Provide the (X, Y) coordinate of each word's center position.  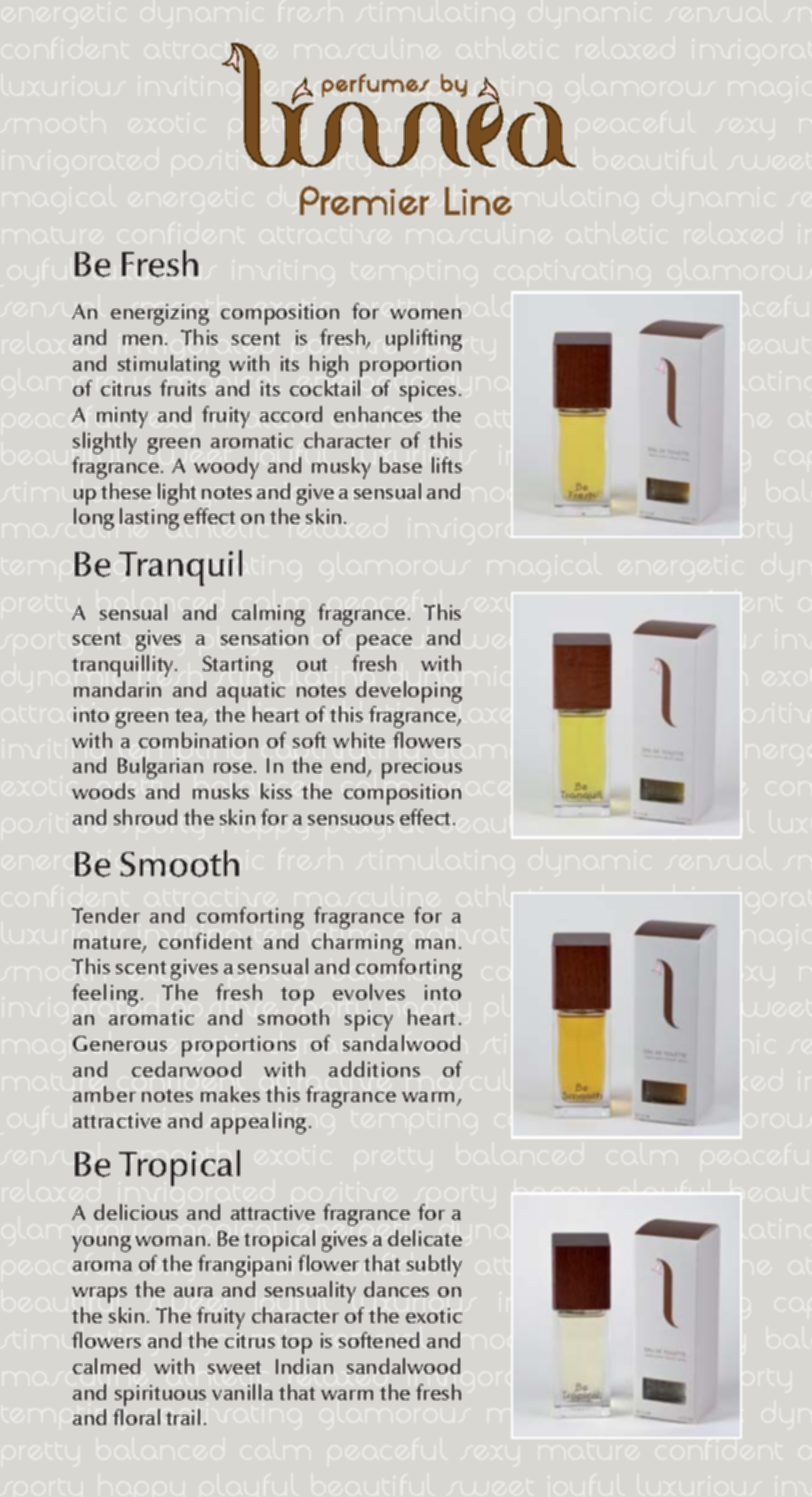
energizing (160, 314)
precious (422, 768)
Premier (364, 200)
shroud (145, 817)
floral (136, 1417)
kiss (276, 791)
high (329, 366)
